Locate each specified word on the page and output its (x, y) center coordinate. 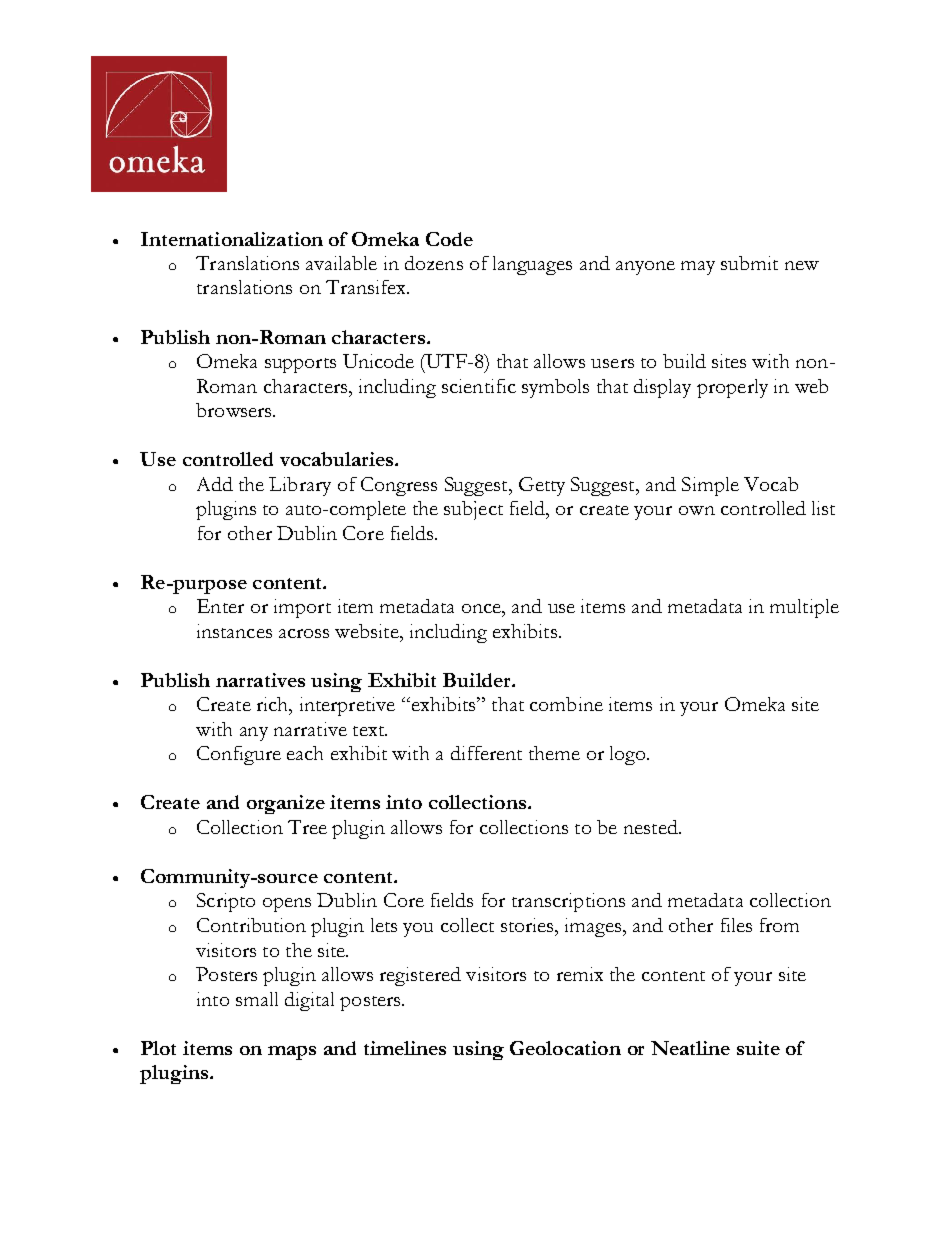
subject (473, 510)
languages (532, 265)
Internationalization (232, 239)
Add (215, 484)
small (257, 999)
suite (758, 1048)
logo (629, 755)
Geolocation (565, 1048)
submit (749, 263)
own (697, 510)
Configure (239, 755)
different (486, 753)
